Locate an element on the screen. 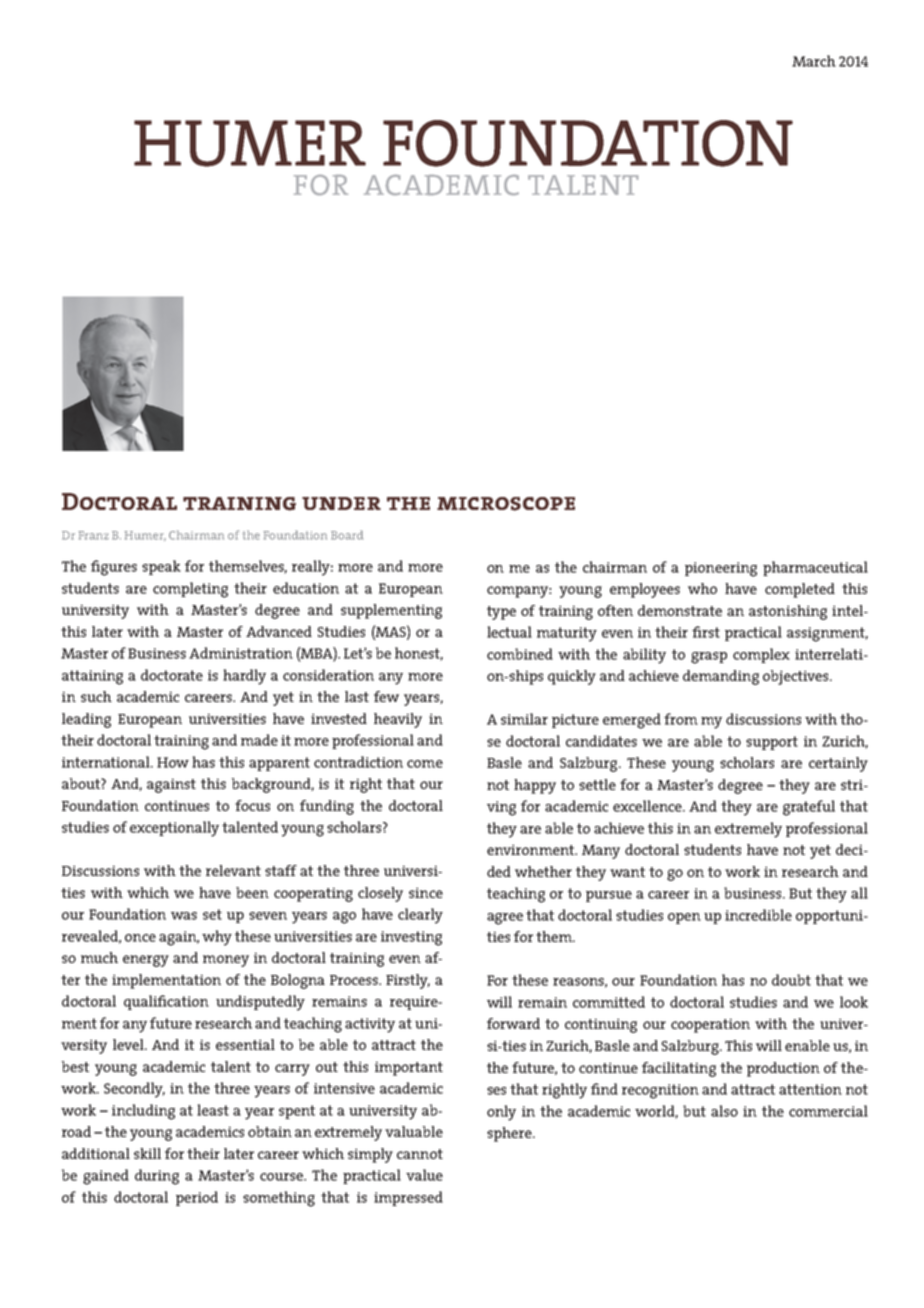  complex is located at coordinates (761, 655).
